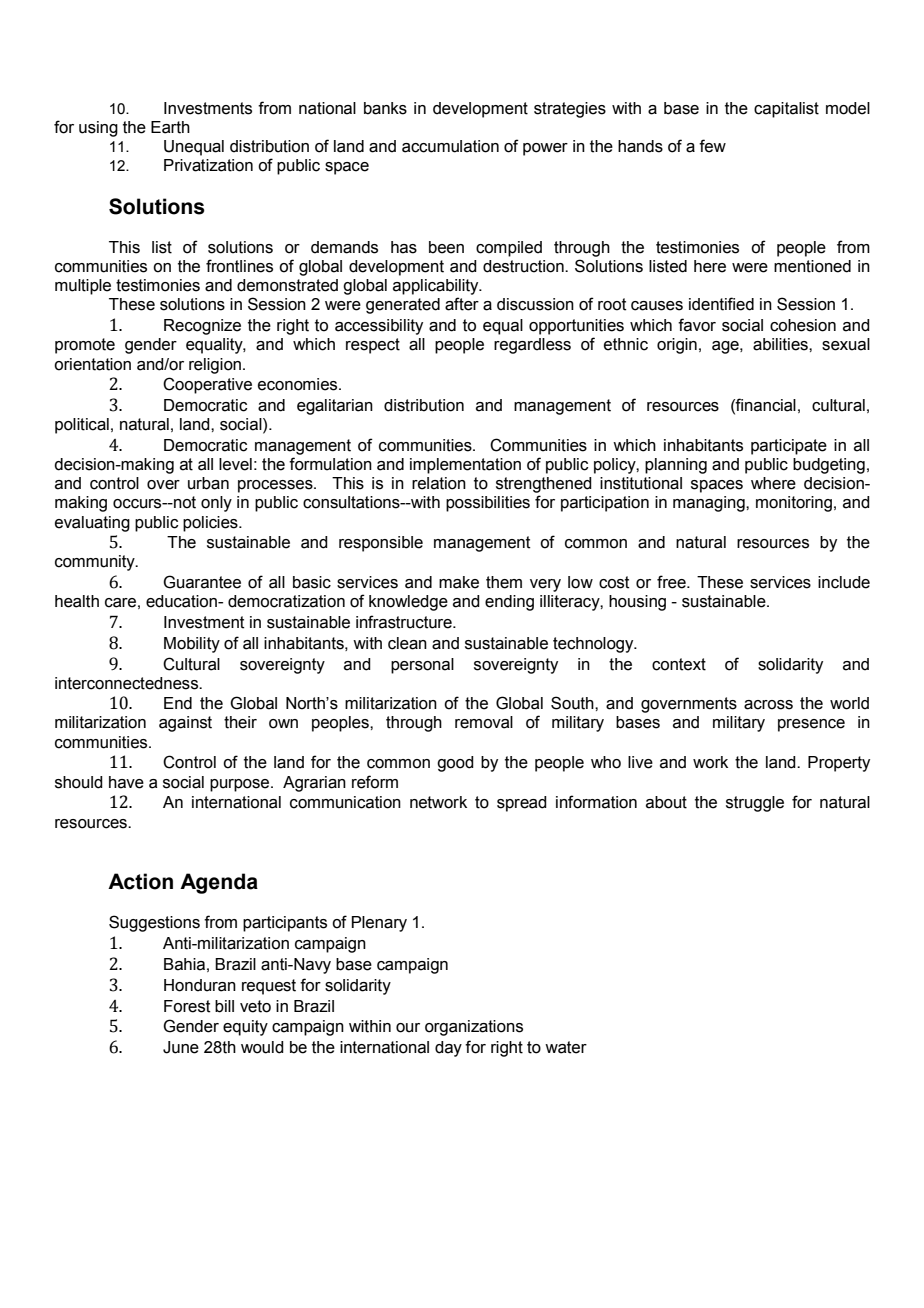 This image has width=924, height=1308. I want to click on Guarantee, so click(202, 582).
